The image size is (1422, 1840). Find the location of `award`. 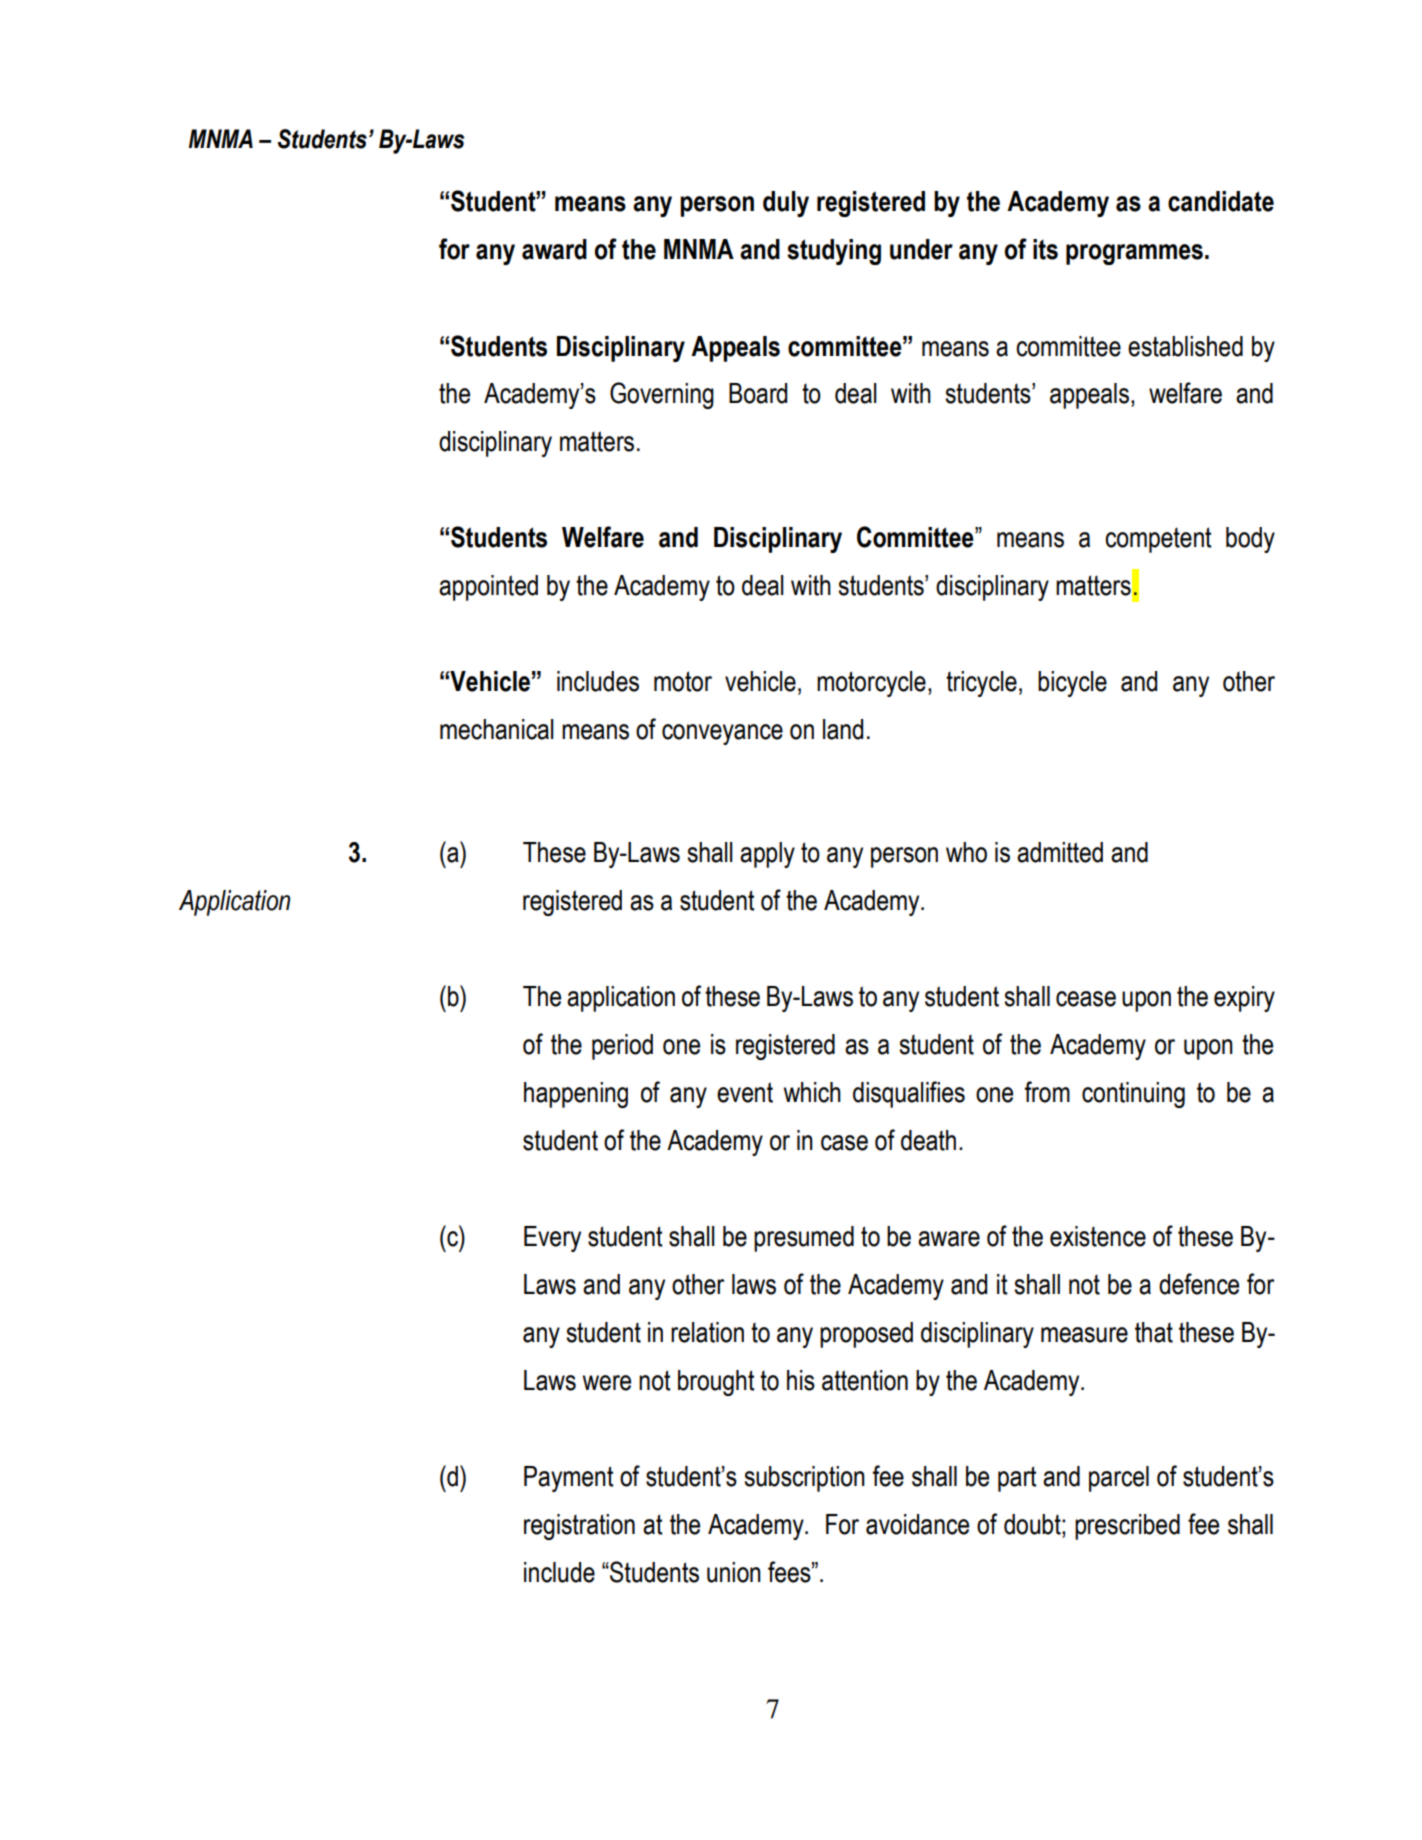

award is located at coordinates (554, 249).
